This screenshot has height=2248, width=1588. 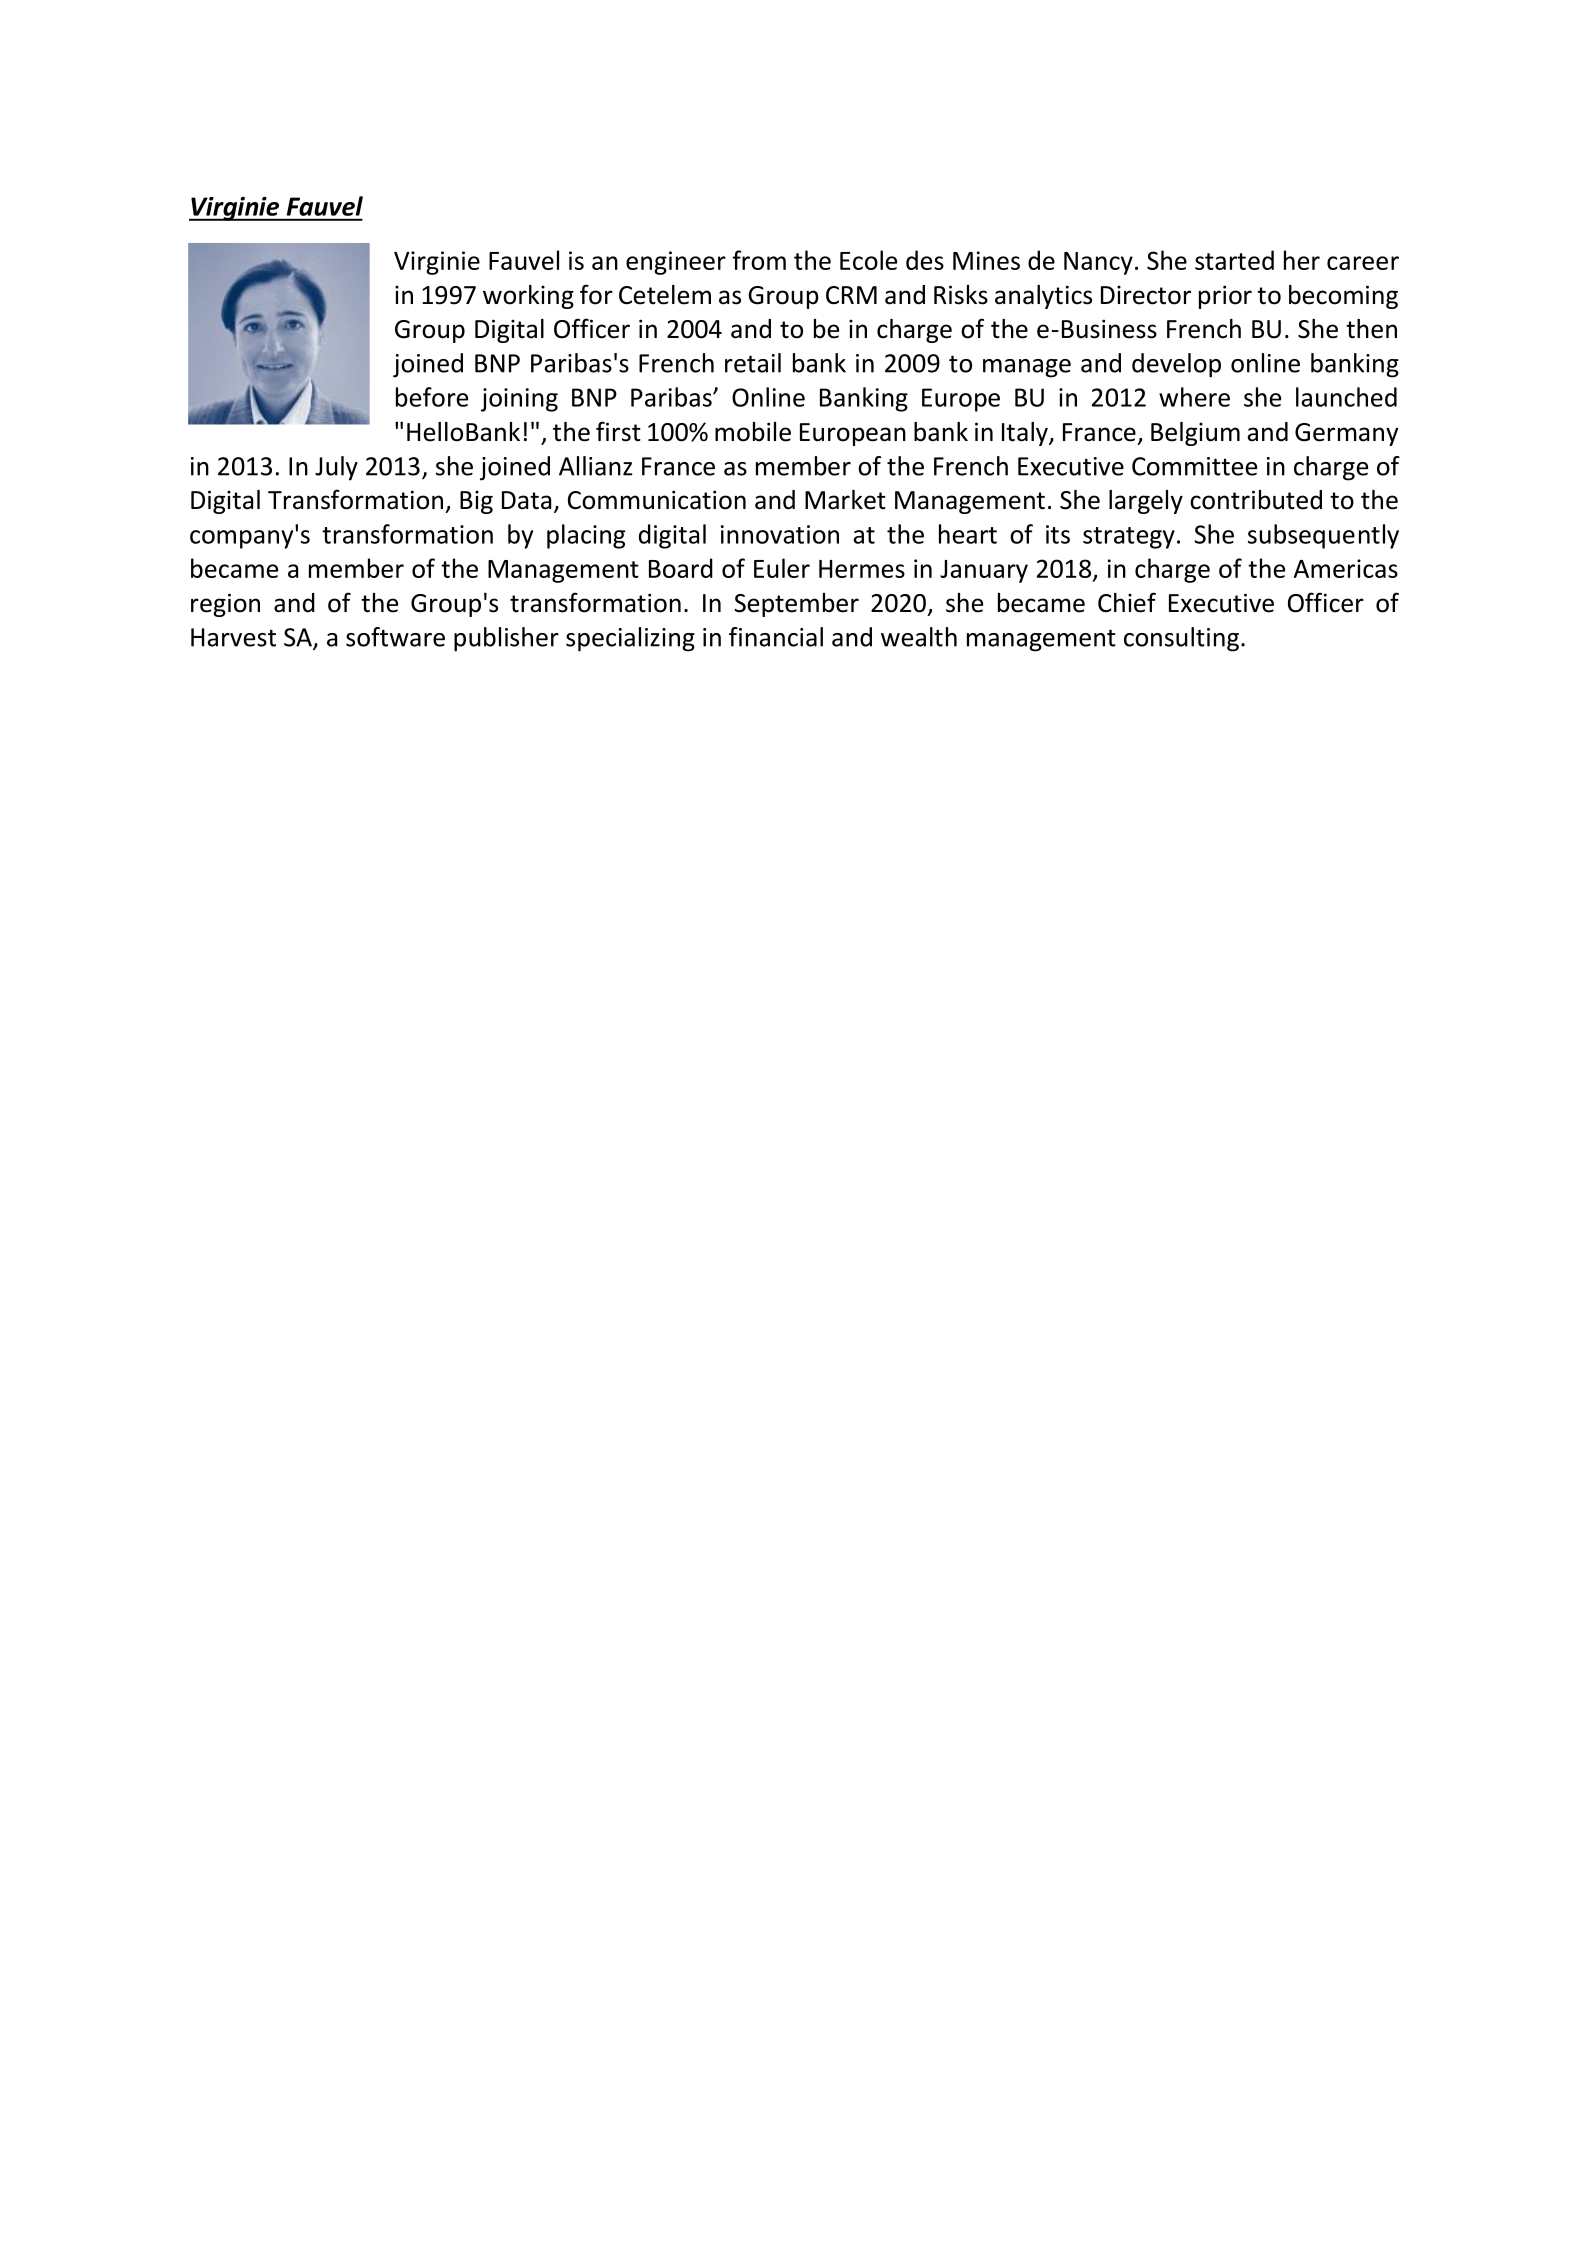 I want to click on contributed, so click(x=1256, y=500).
